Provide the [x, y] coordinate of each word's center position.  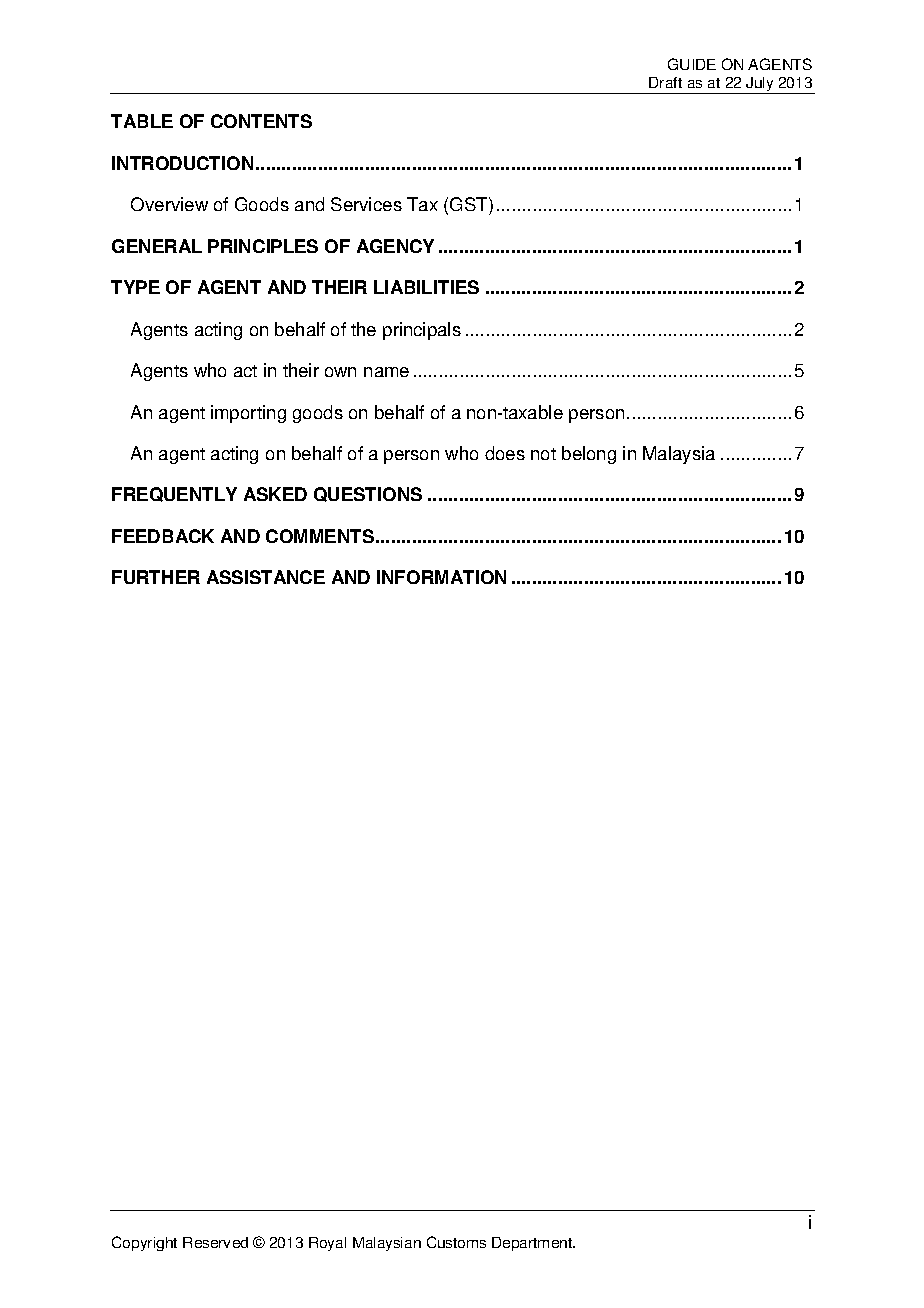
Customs [456, 1242]
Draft [665, 82]
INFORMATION [441, 577]
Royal [327, 1244]
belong [589, 455]
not [543, 454]
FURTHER [156, 577]
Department [533, 1244]
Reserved [215, 1242]
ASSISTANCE [266, 577]
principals [422, 331]
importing [248, 414]
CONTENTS [261, 121]
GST [470, 206]
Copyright [144, 1243]
